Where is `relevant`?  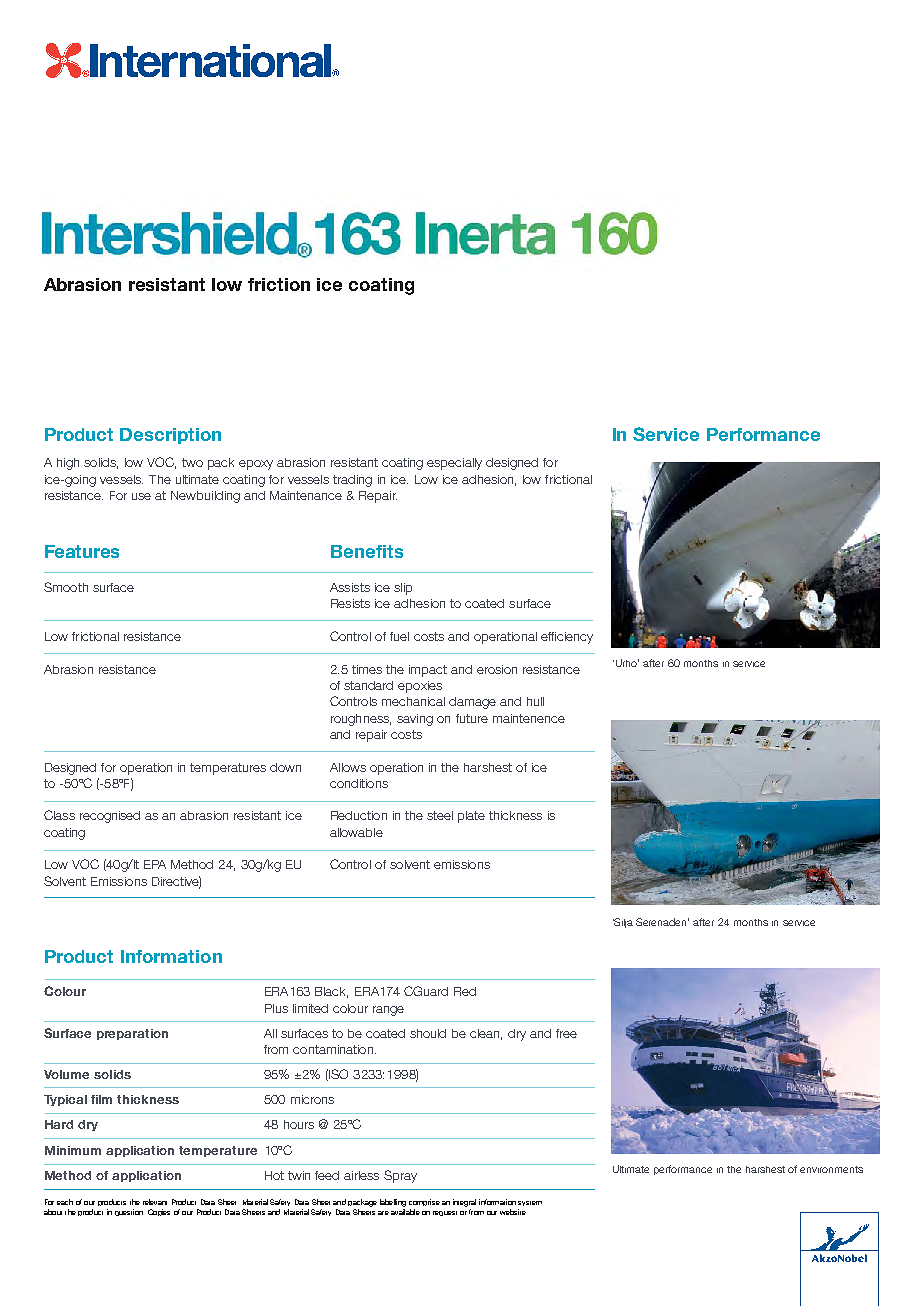 relevant is located at coordinates (155, 1202).
